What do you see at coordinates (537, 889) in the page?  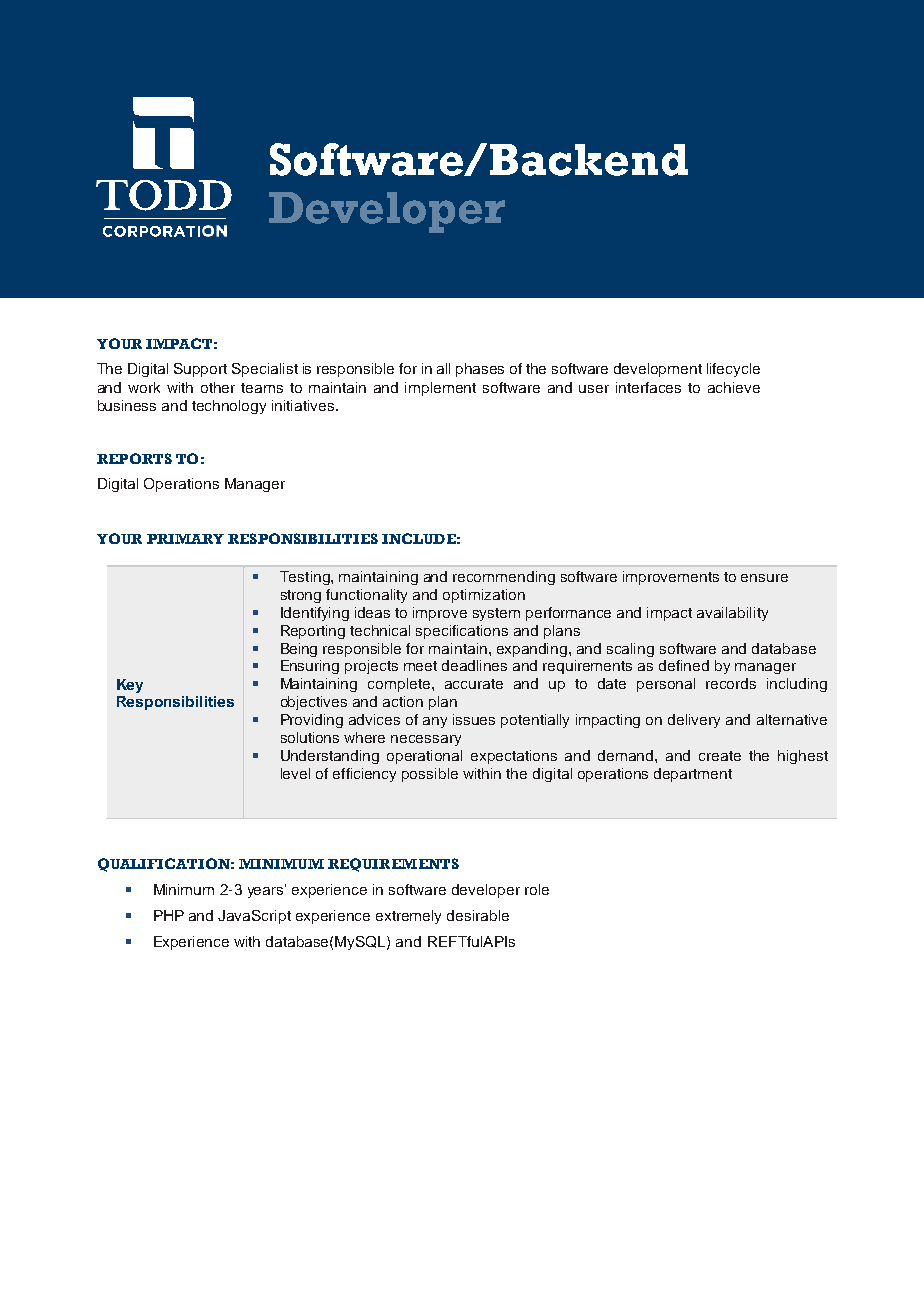 I see `role` at bounding box center [537, 889].
